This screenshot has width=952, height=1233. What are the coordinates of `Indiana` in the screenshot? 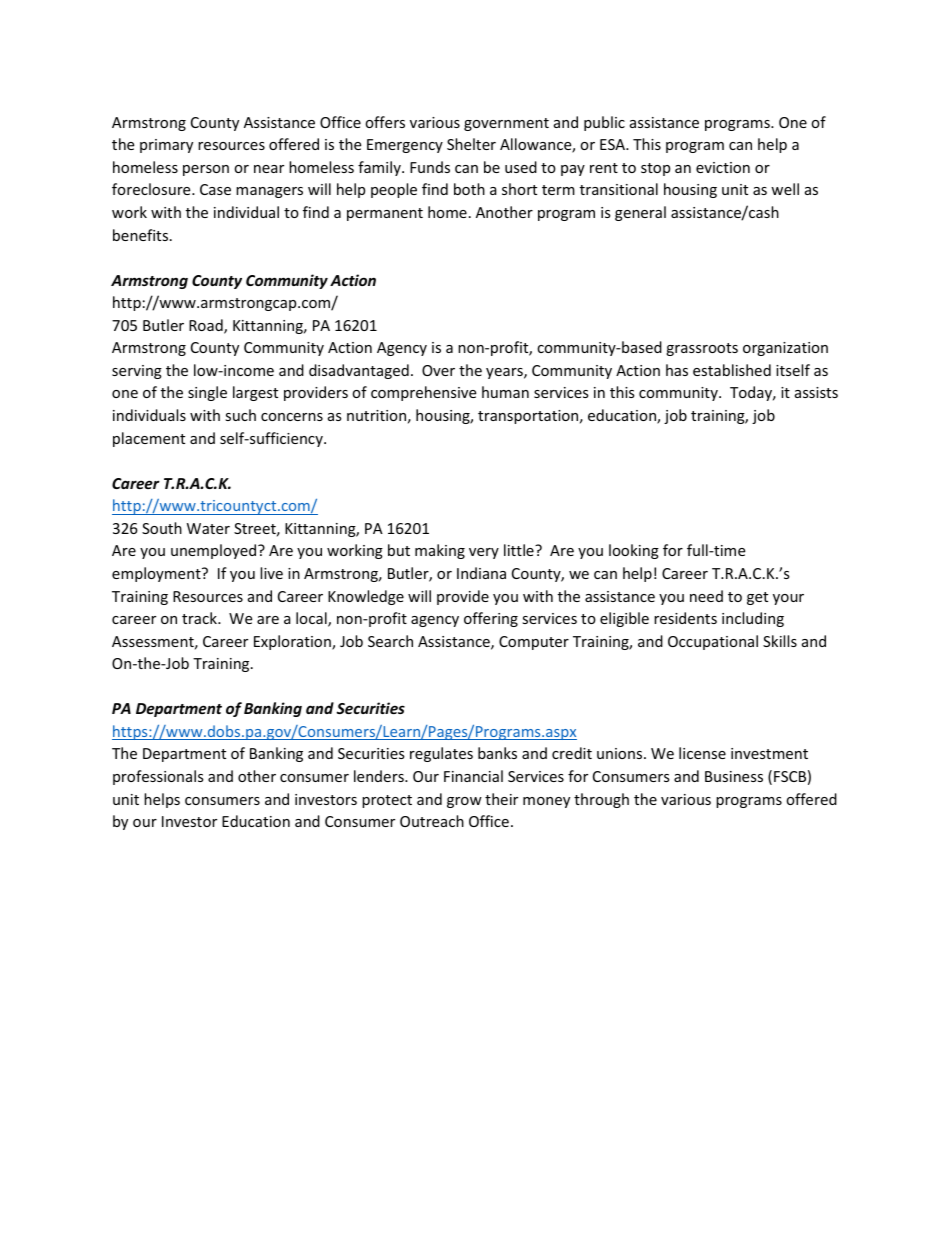 It's located at (481, 573).
